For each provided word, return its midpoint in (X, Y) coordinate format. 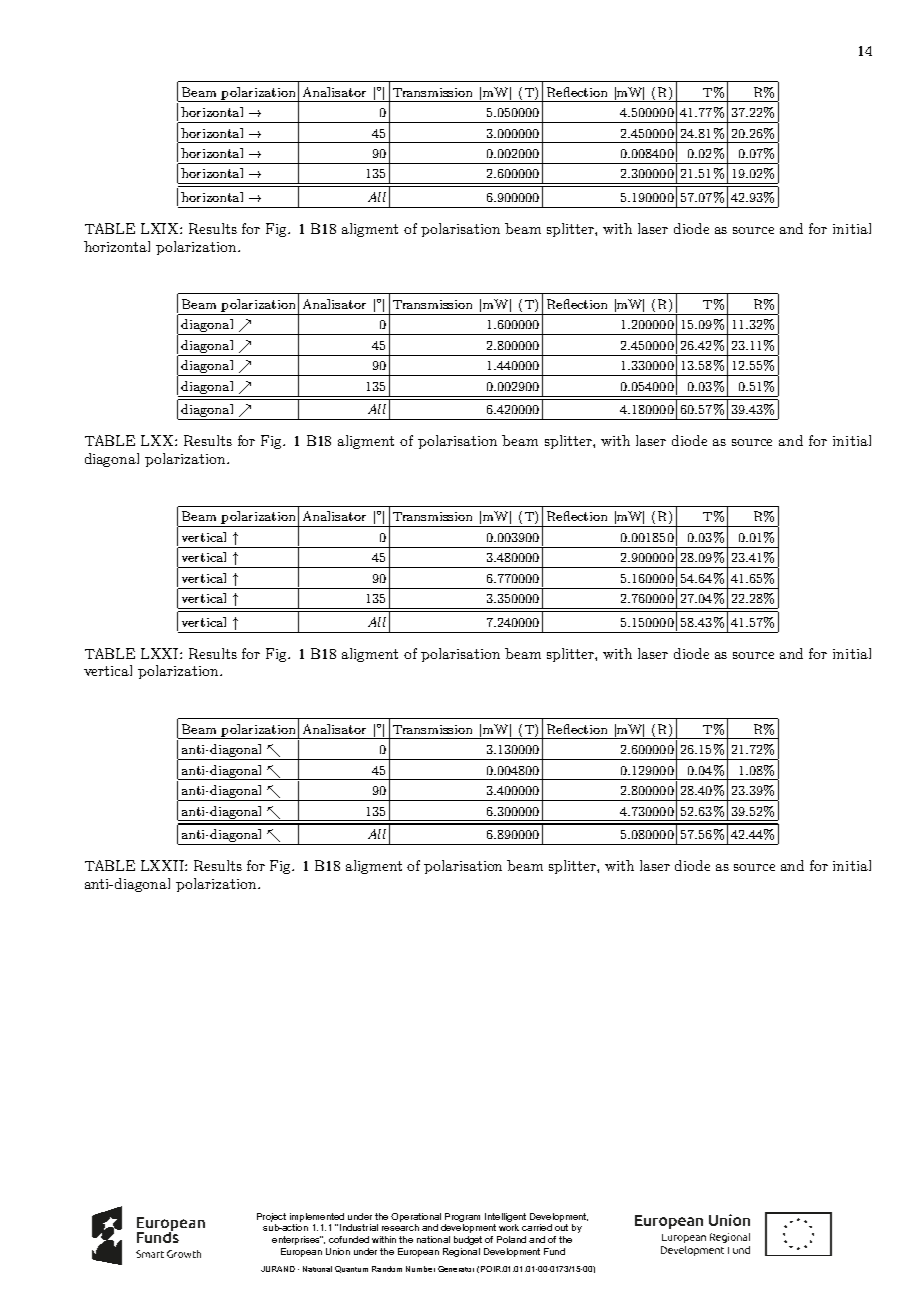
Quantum (351, 1269)
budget (468, 1240)
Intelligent (505, 1217)
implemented (317, 1217)
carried (537, 1227)
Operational (416, 1217)
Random (387, 1269)
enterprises (297, 1240)
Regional (461, 1252)
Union (338, 1251)
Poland (511, 1239)
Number (420, 1269)
